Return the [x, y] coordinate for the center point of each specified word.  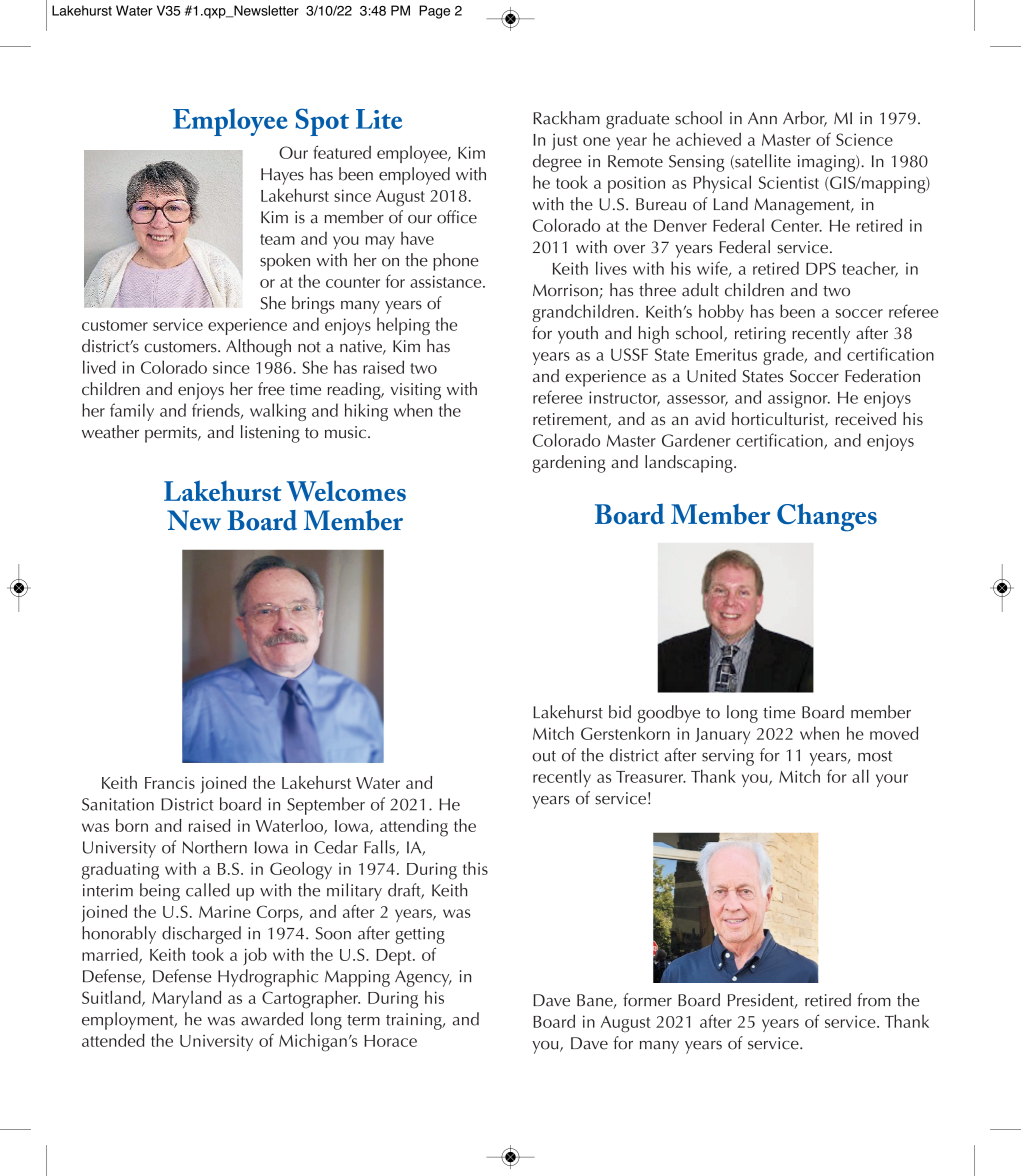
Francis [170, 783]
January [722, 736]
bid [620, 712]
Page [434, 12]
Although [258, 348]
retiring [760, 335]
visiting [416, 391]
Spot [322, 122]
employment [129, 1021]
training [415, 1021]
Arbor [805, 119]
